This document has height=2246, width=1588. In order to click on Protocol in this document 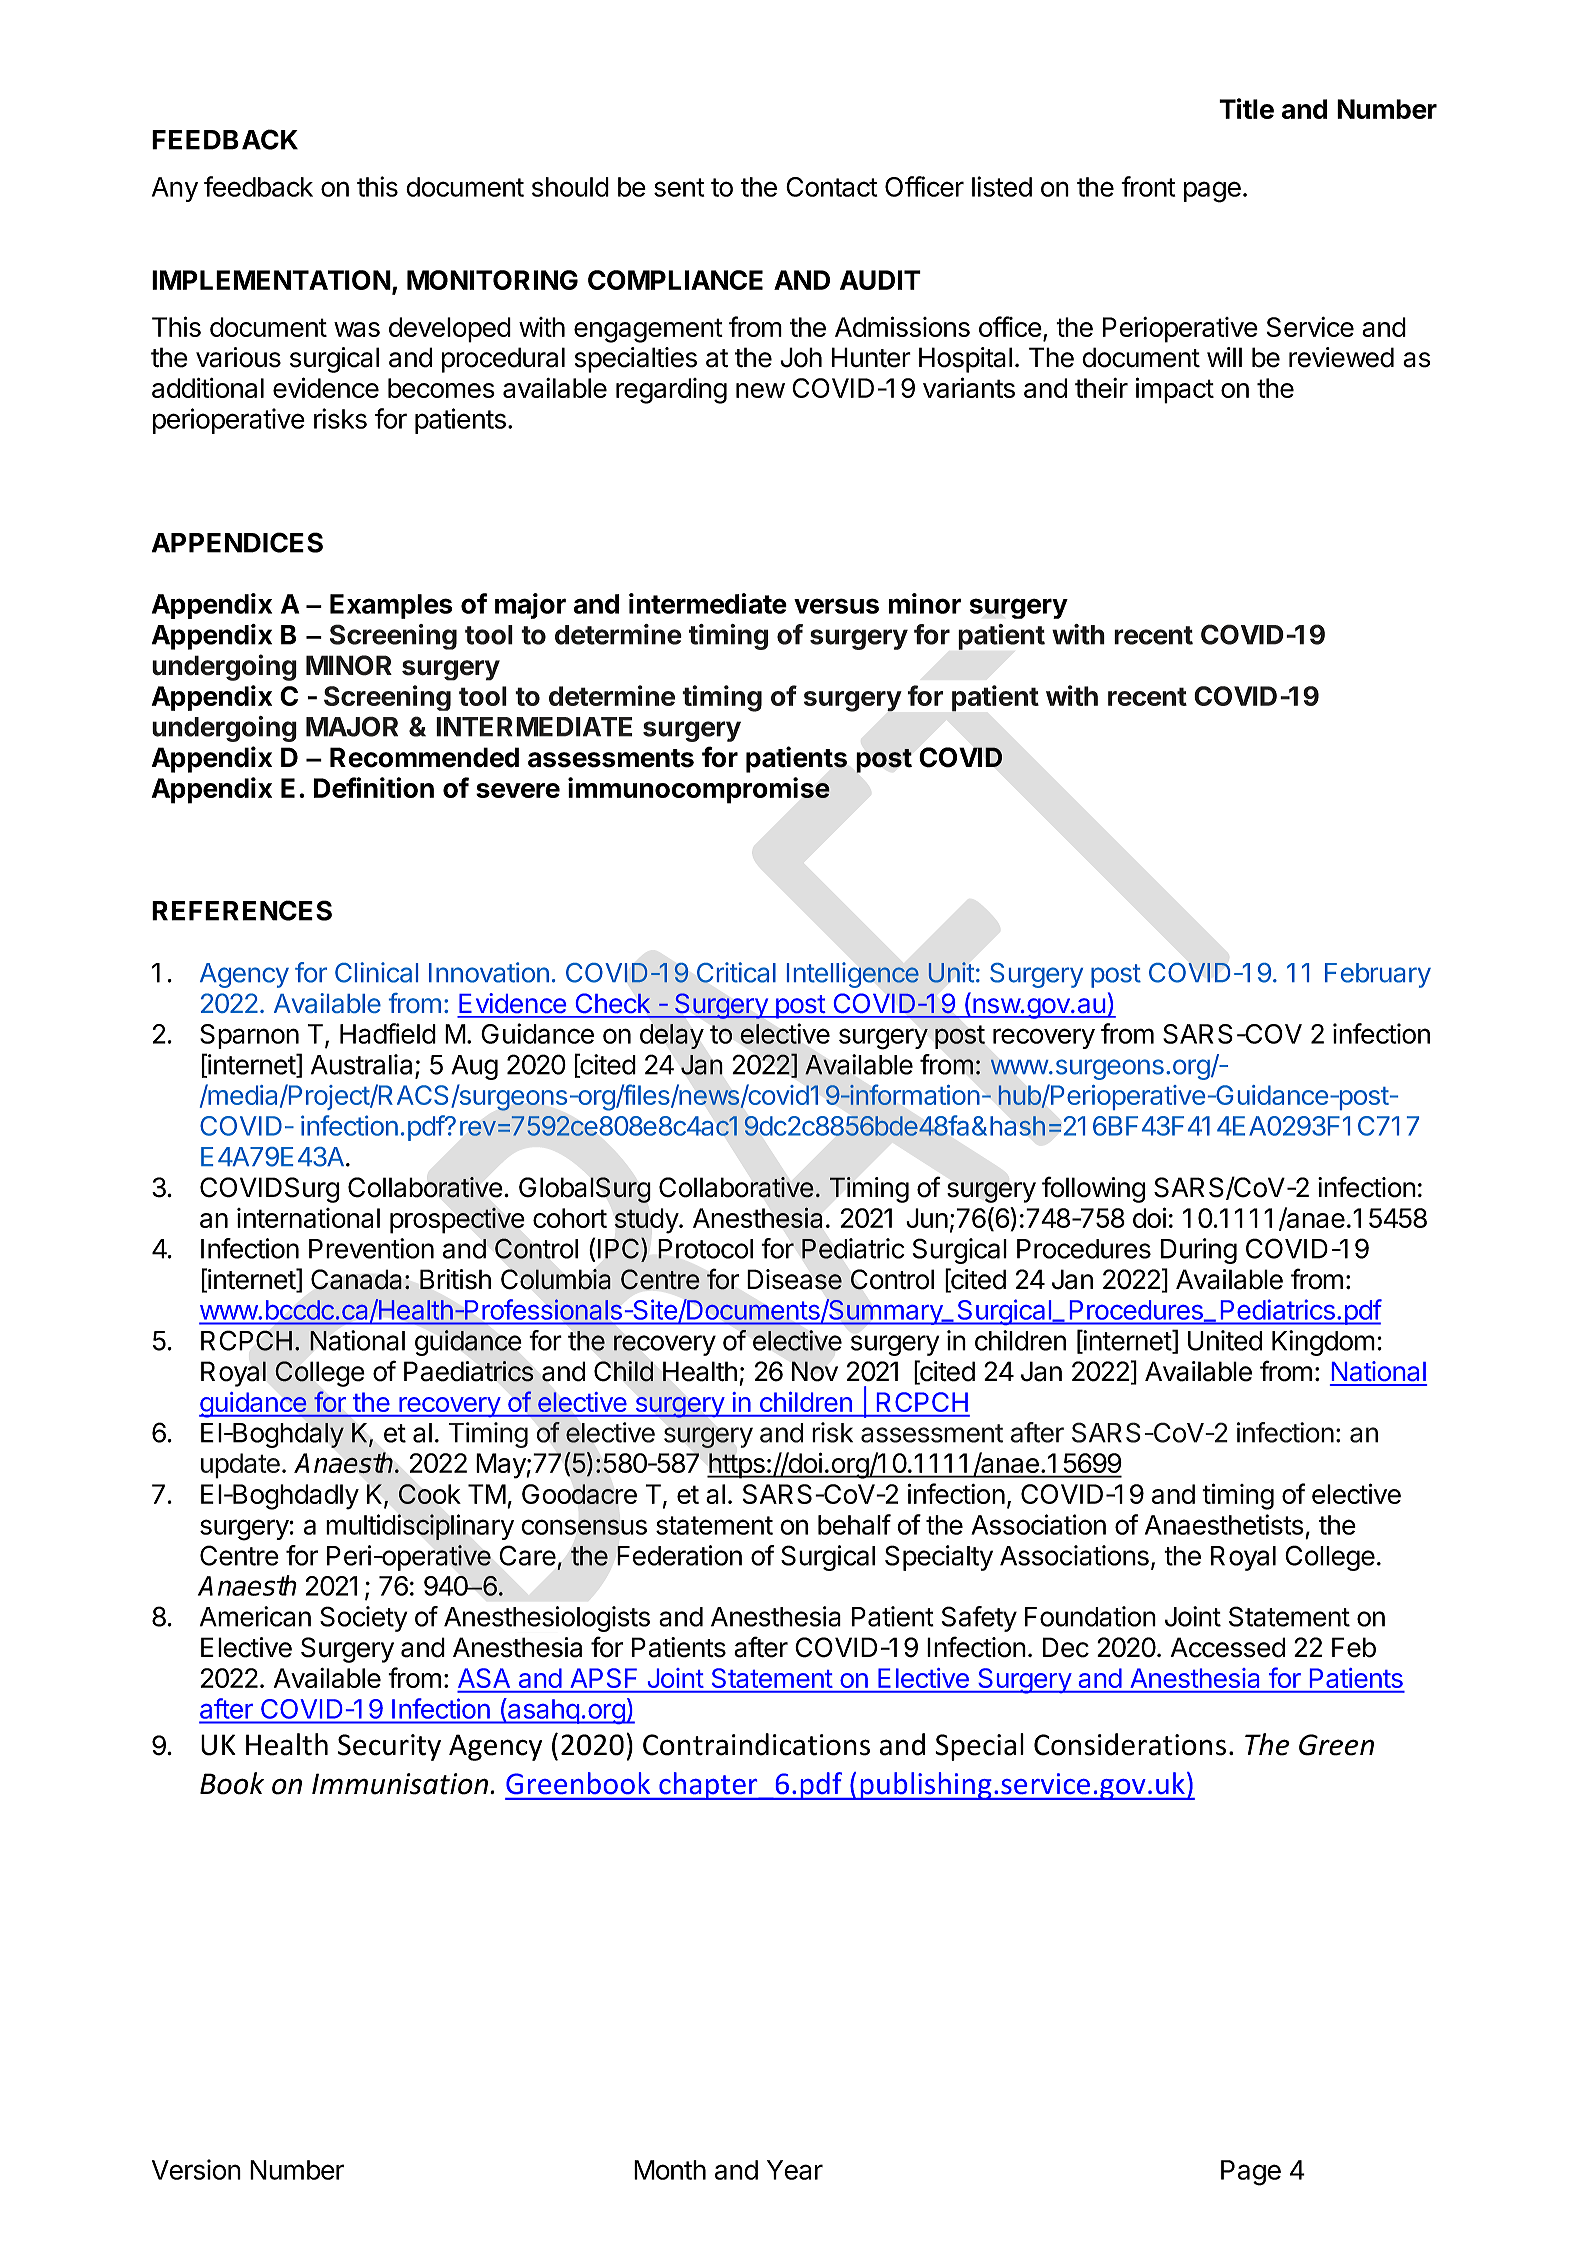, I will do `click(705, 1249)`.
